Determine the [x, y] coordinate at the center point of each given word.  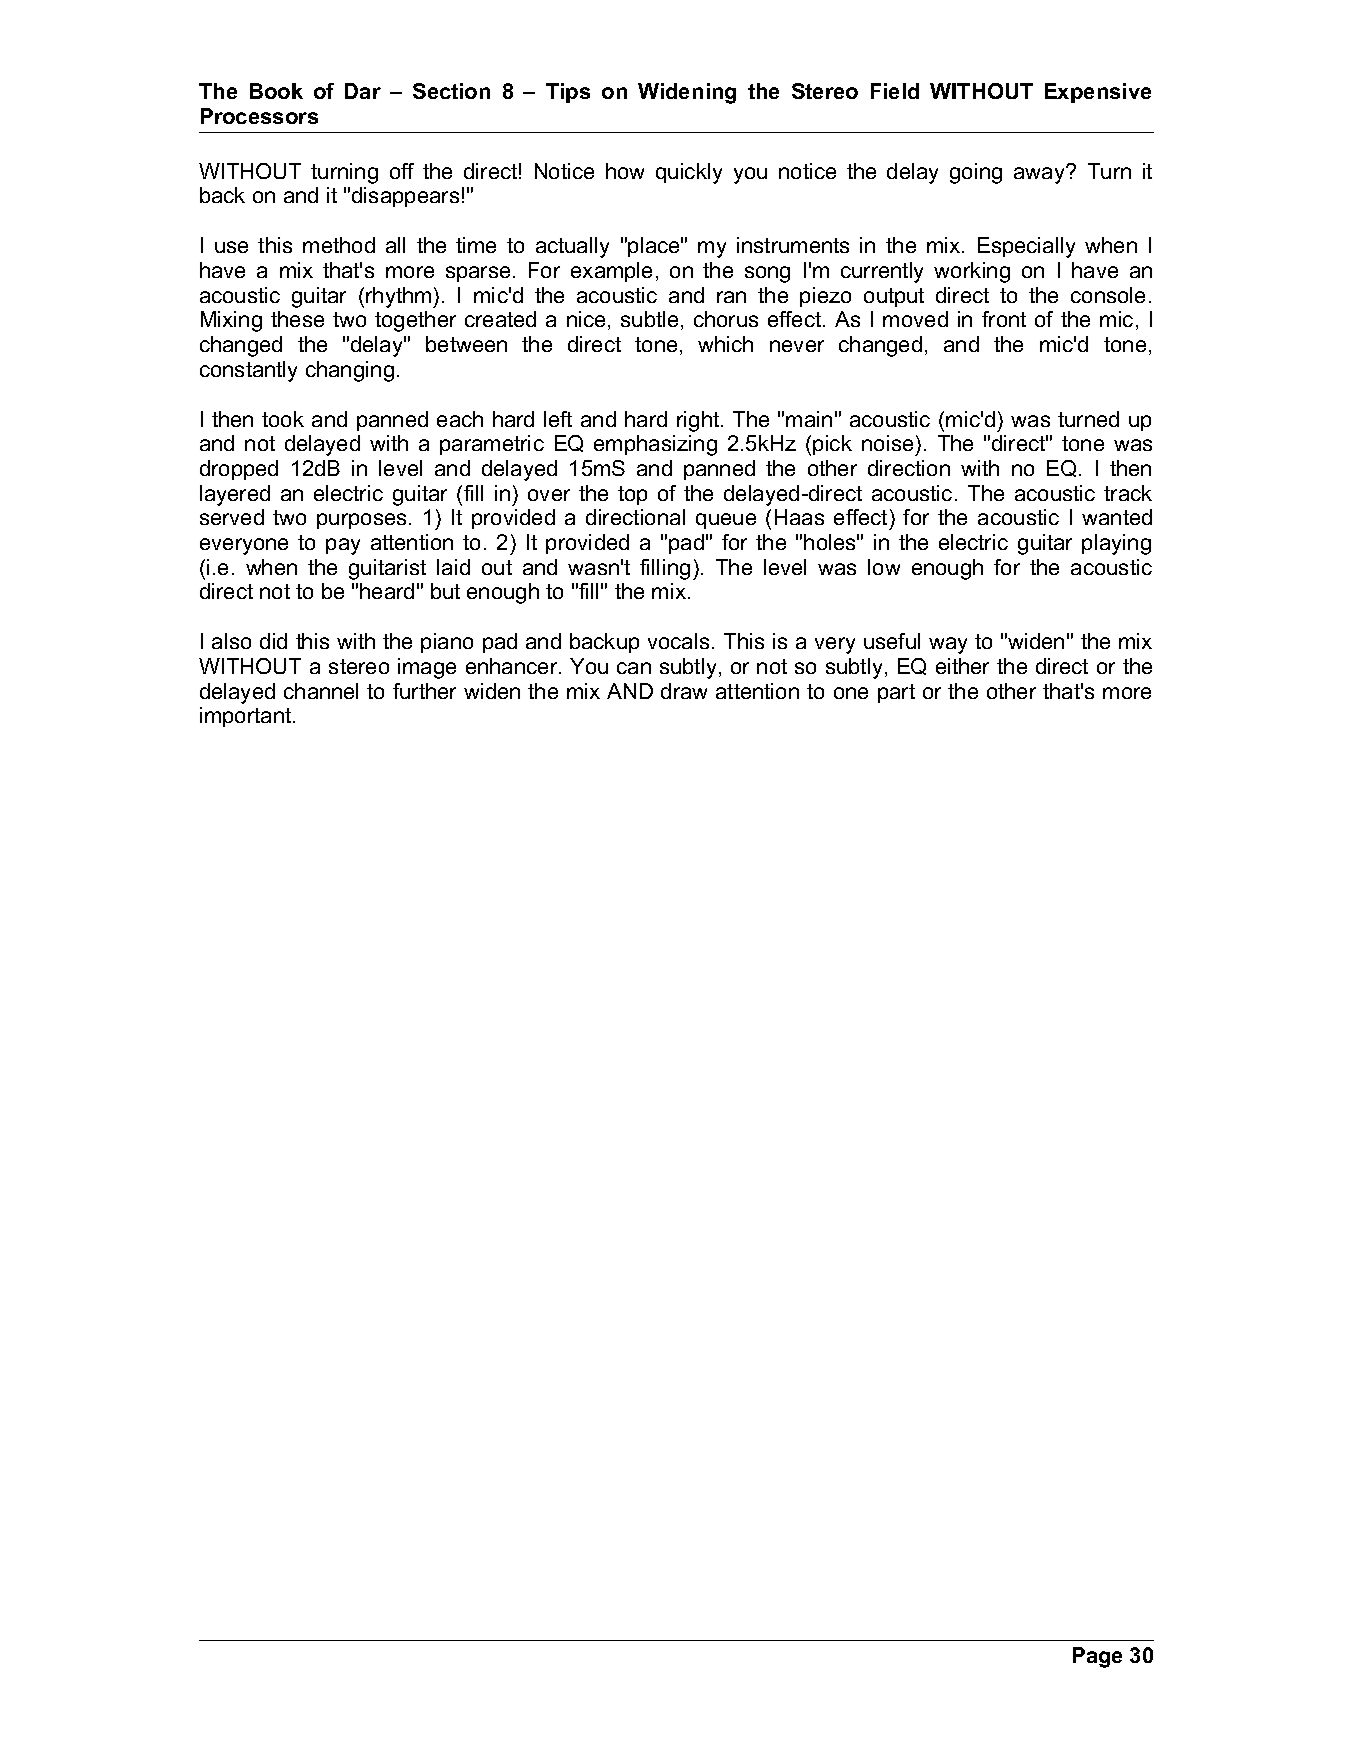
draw [684, 691]
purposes [361, 521]
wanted [1117, 517]
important [247, 717]
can [634, 668]
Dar [363, 91]
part [896, 693]
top [632, 495]
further [424, 691]
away [1041, 174]
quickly [689, 173]
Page [1097, 1657]
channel [321, 691]
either [962, 666]
